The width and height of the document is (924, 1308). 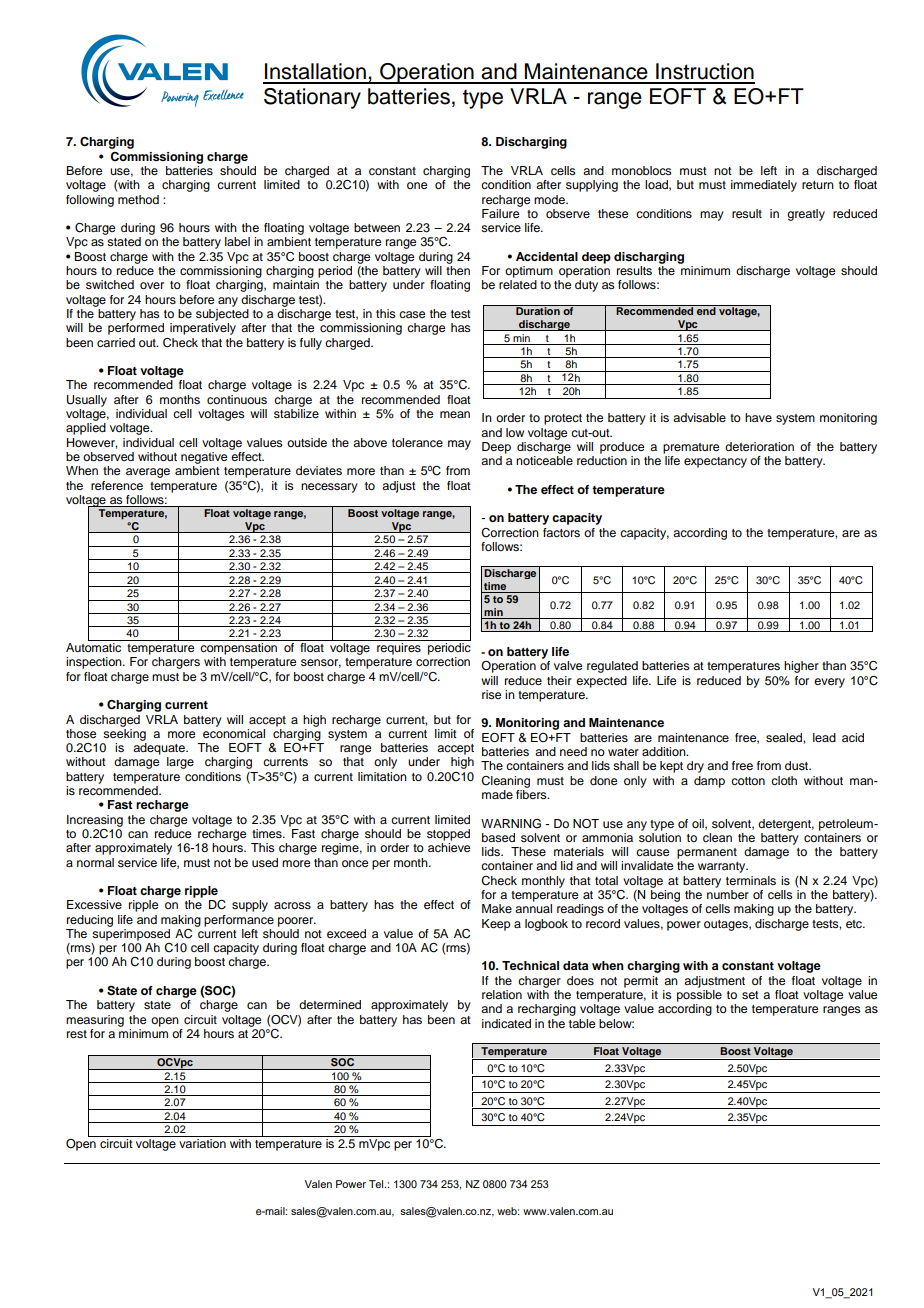 I want to click on variation, so click(x=202, y=1143).
